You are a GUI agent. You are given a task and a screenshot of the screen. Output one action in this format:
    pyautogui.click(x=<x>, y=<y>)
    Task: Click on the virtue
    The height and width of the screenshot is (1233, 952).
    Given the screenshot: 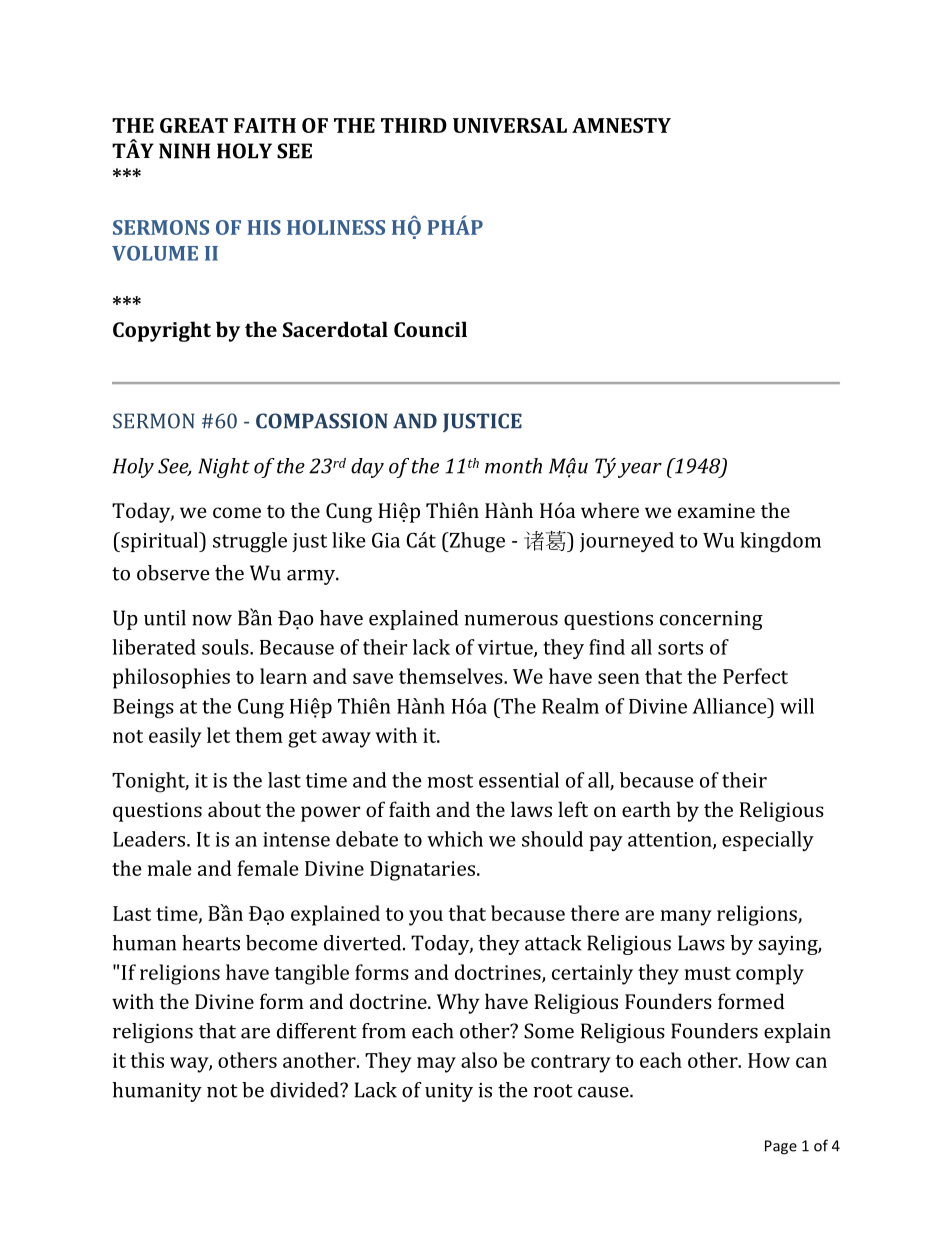 What is the action you would take?
    pyautogui.click(x=506, y=648)
